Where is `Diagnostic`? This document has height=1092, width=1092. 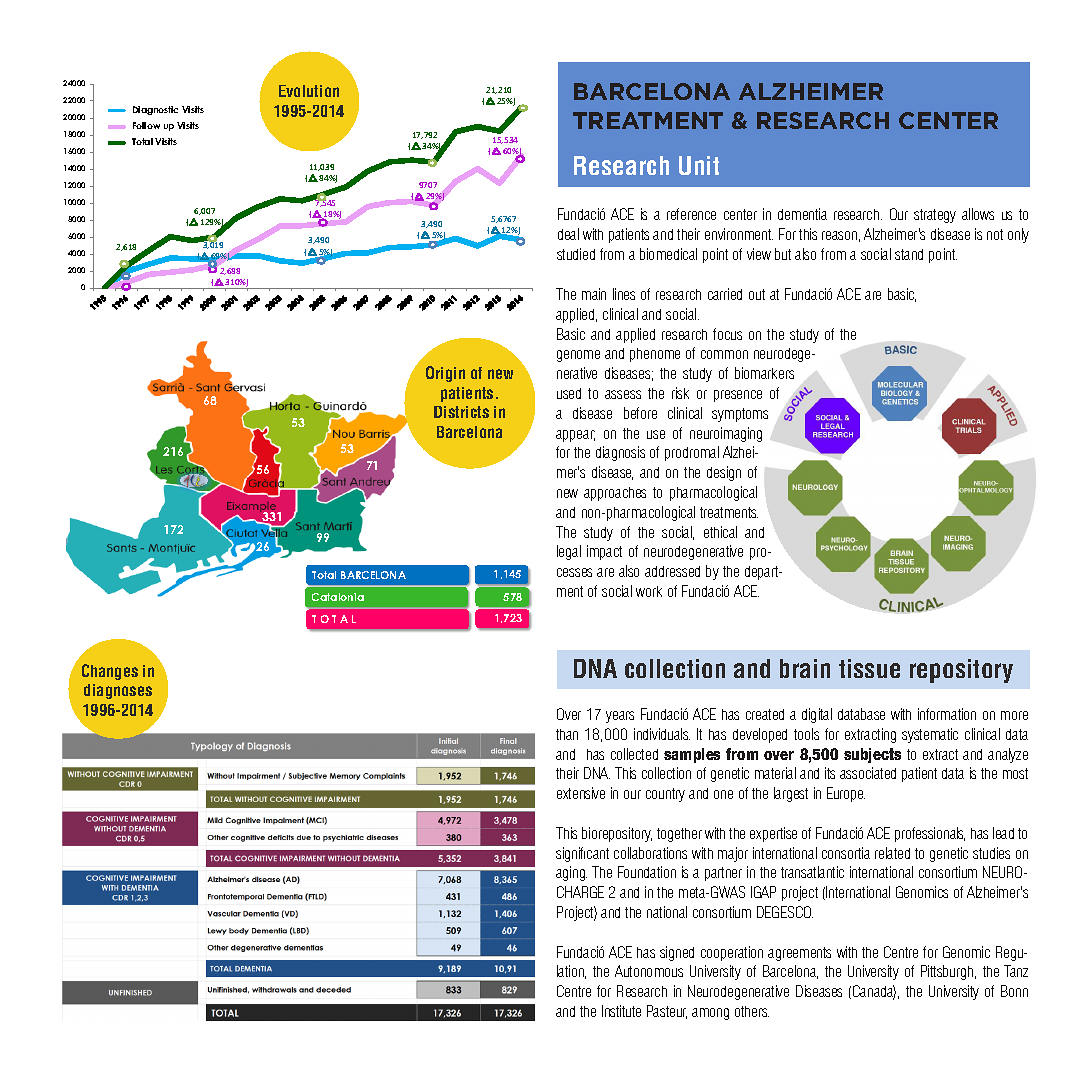 Diagnostic is located at coordinates (155, 110).
